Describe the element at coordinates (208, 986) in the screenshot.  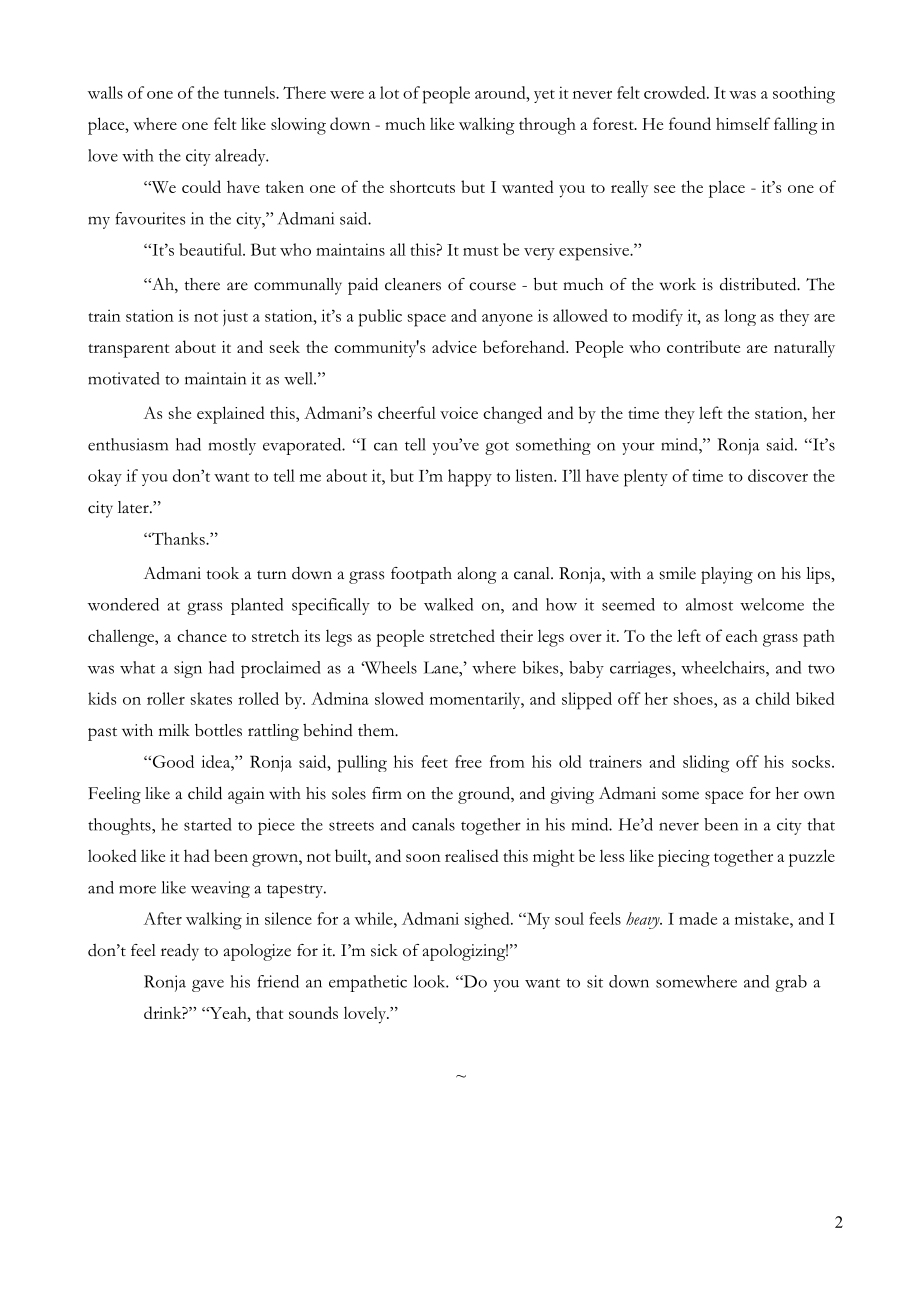
I see `gave` at that location.
